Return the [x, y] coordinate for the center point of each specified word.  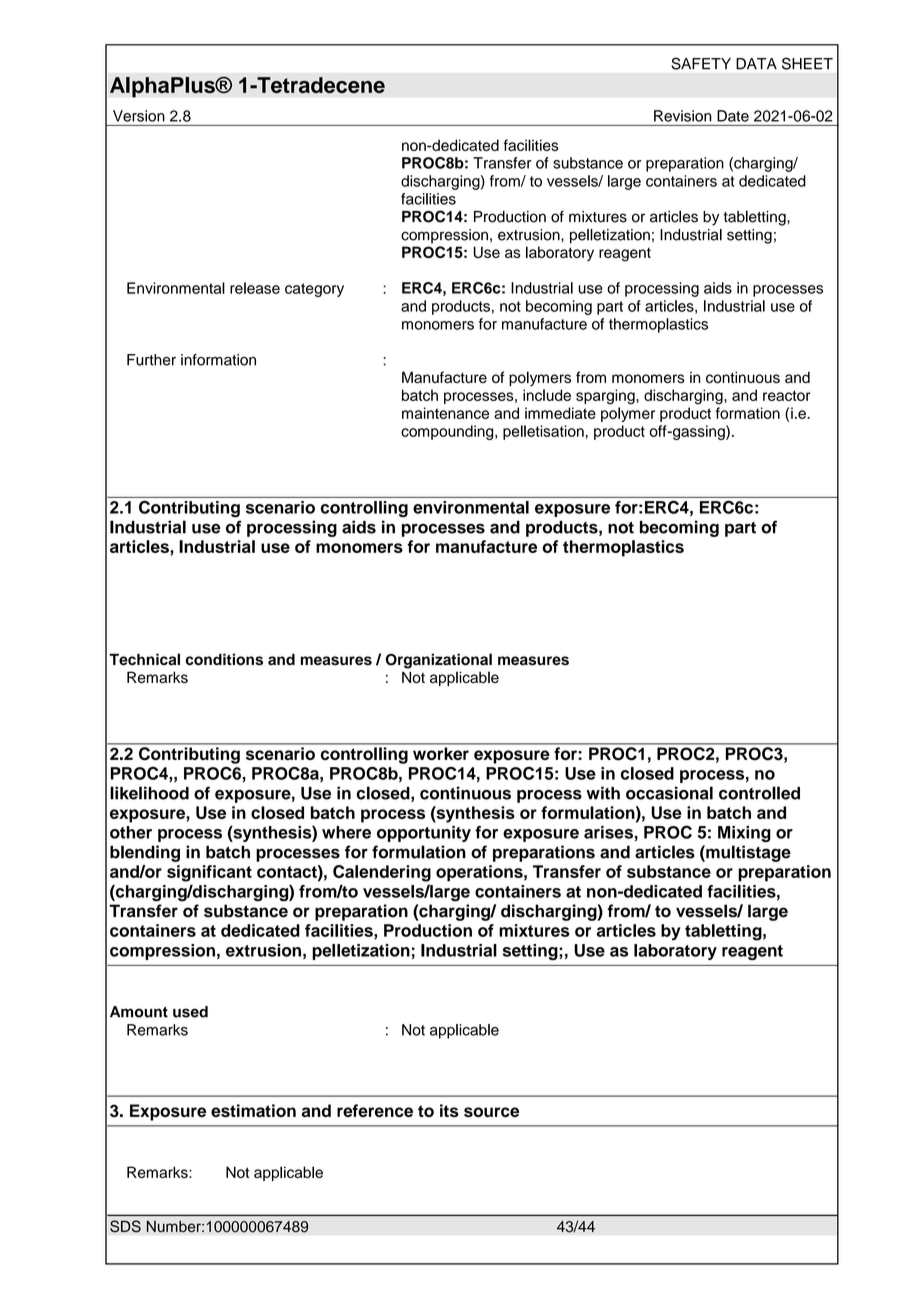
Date [733, 116]
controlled [759, 793]
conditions [224, 659]
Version [139, 116]
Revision [682, 116]
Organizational [438, 661]
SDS [125, 1226]
